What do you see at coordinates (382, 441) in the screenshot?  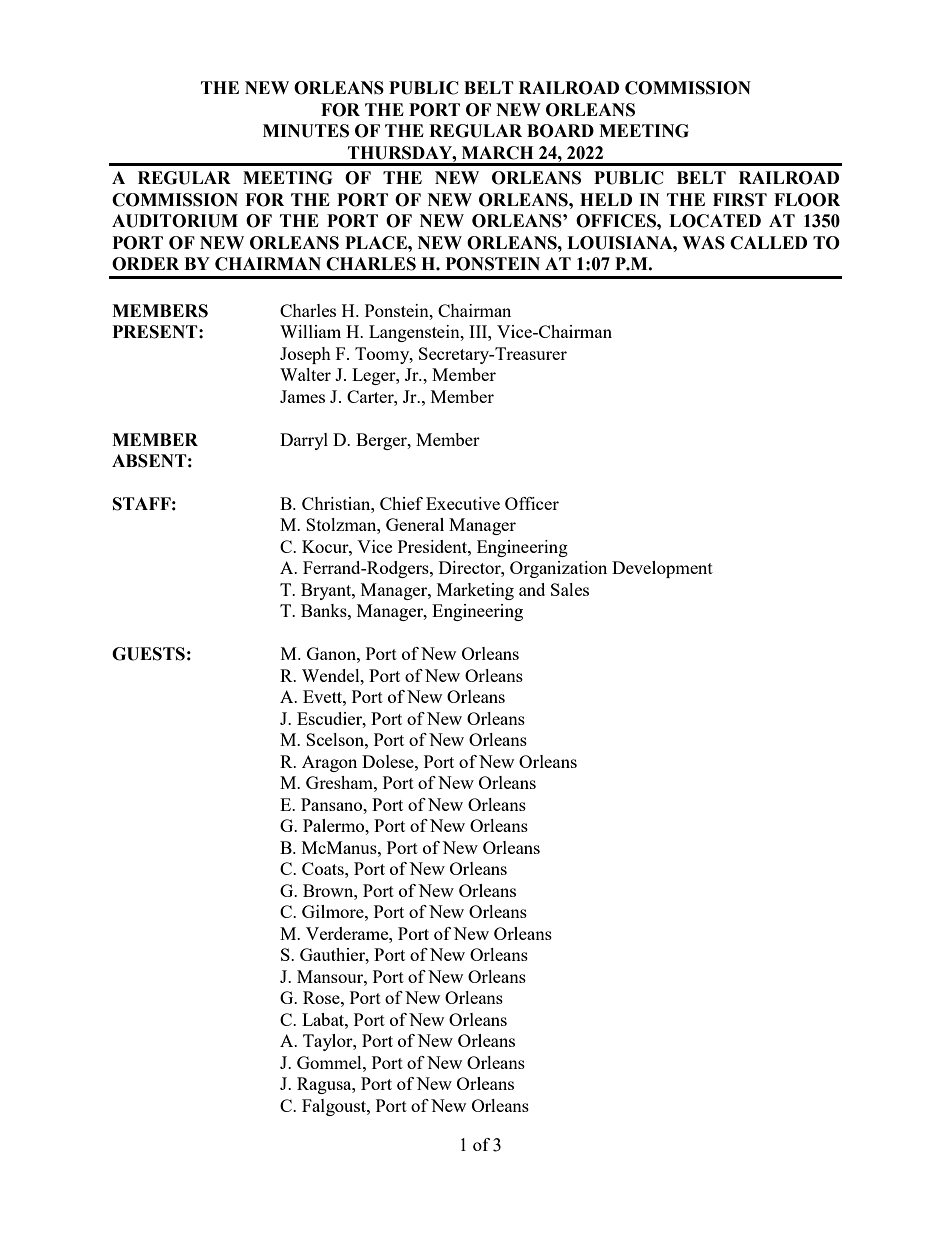 I see `Berger` at bounding box center [382, 441].
